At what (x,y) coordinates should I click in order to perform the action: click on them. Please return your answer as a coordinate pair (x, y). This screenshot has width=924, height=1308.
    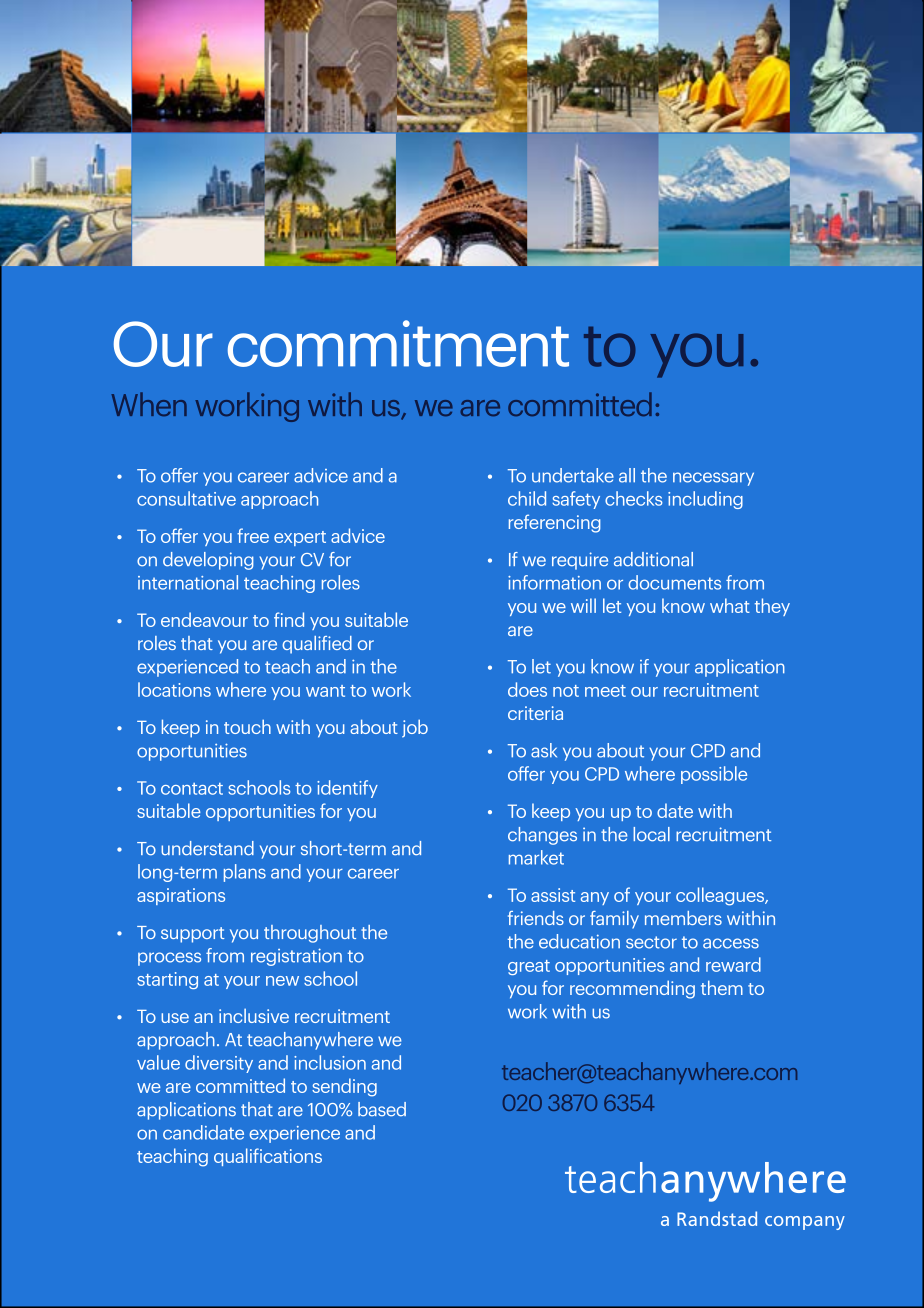
    Looking at the image, I should click on (722, 987).
